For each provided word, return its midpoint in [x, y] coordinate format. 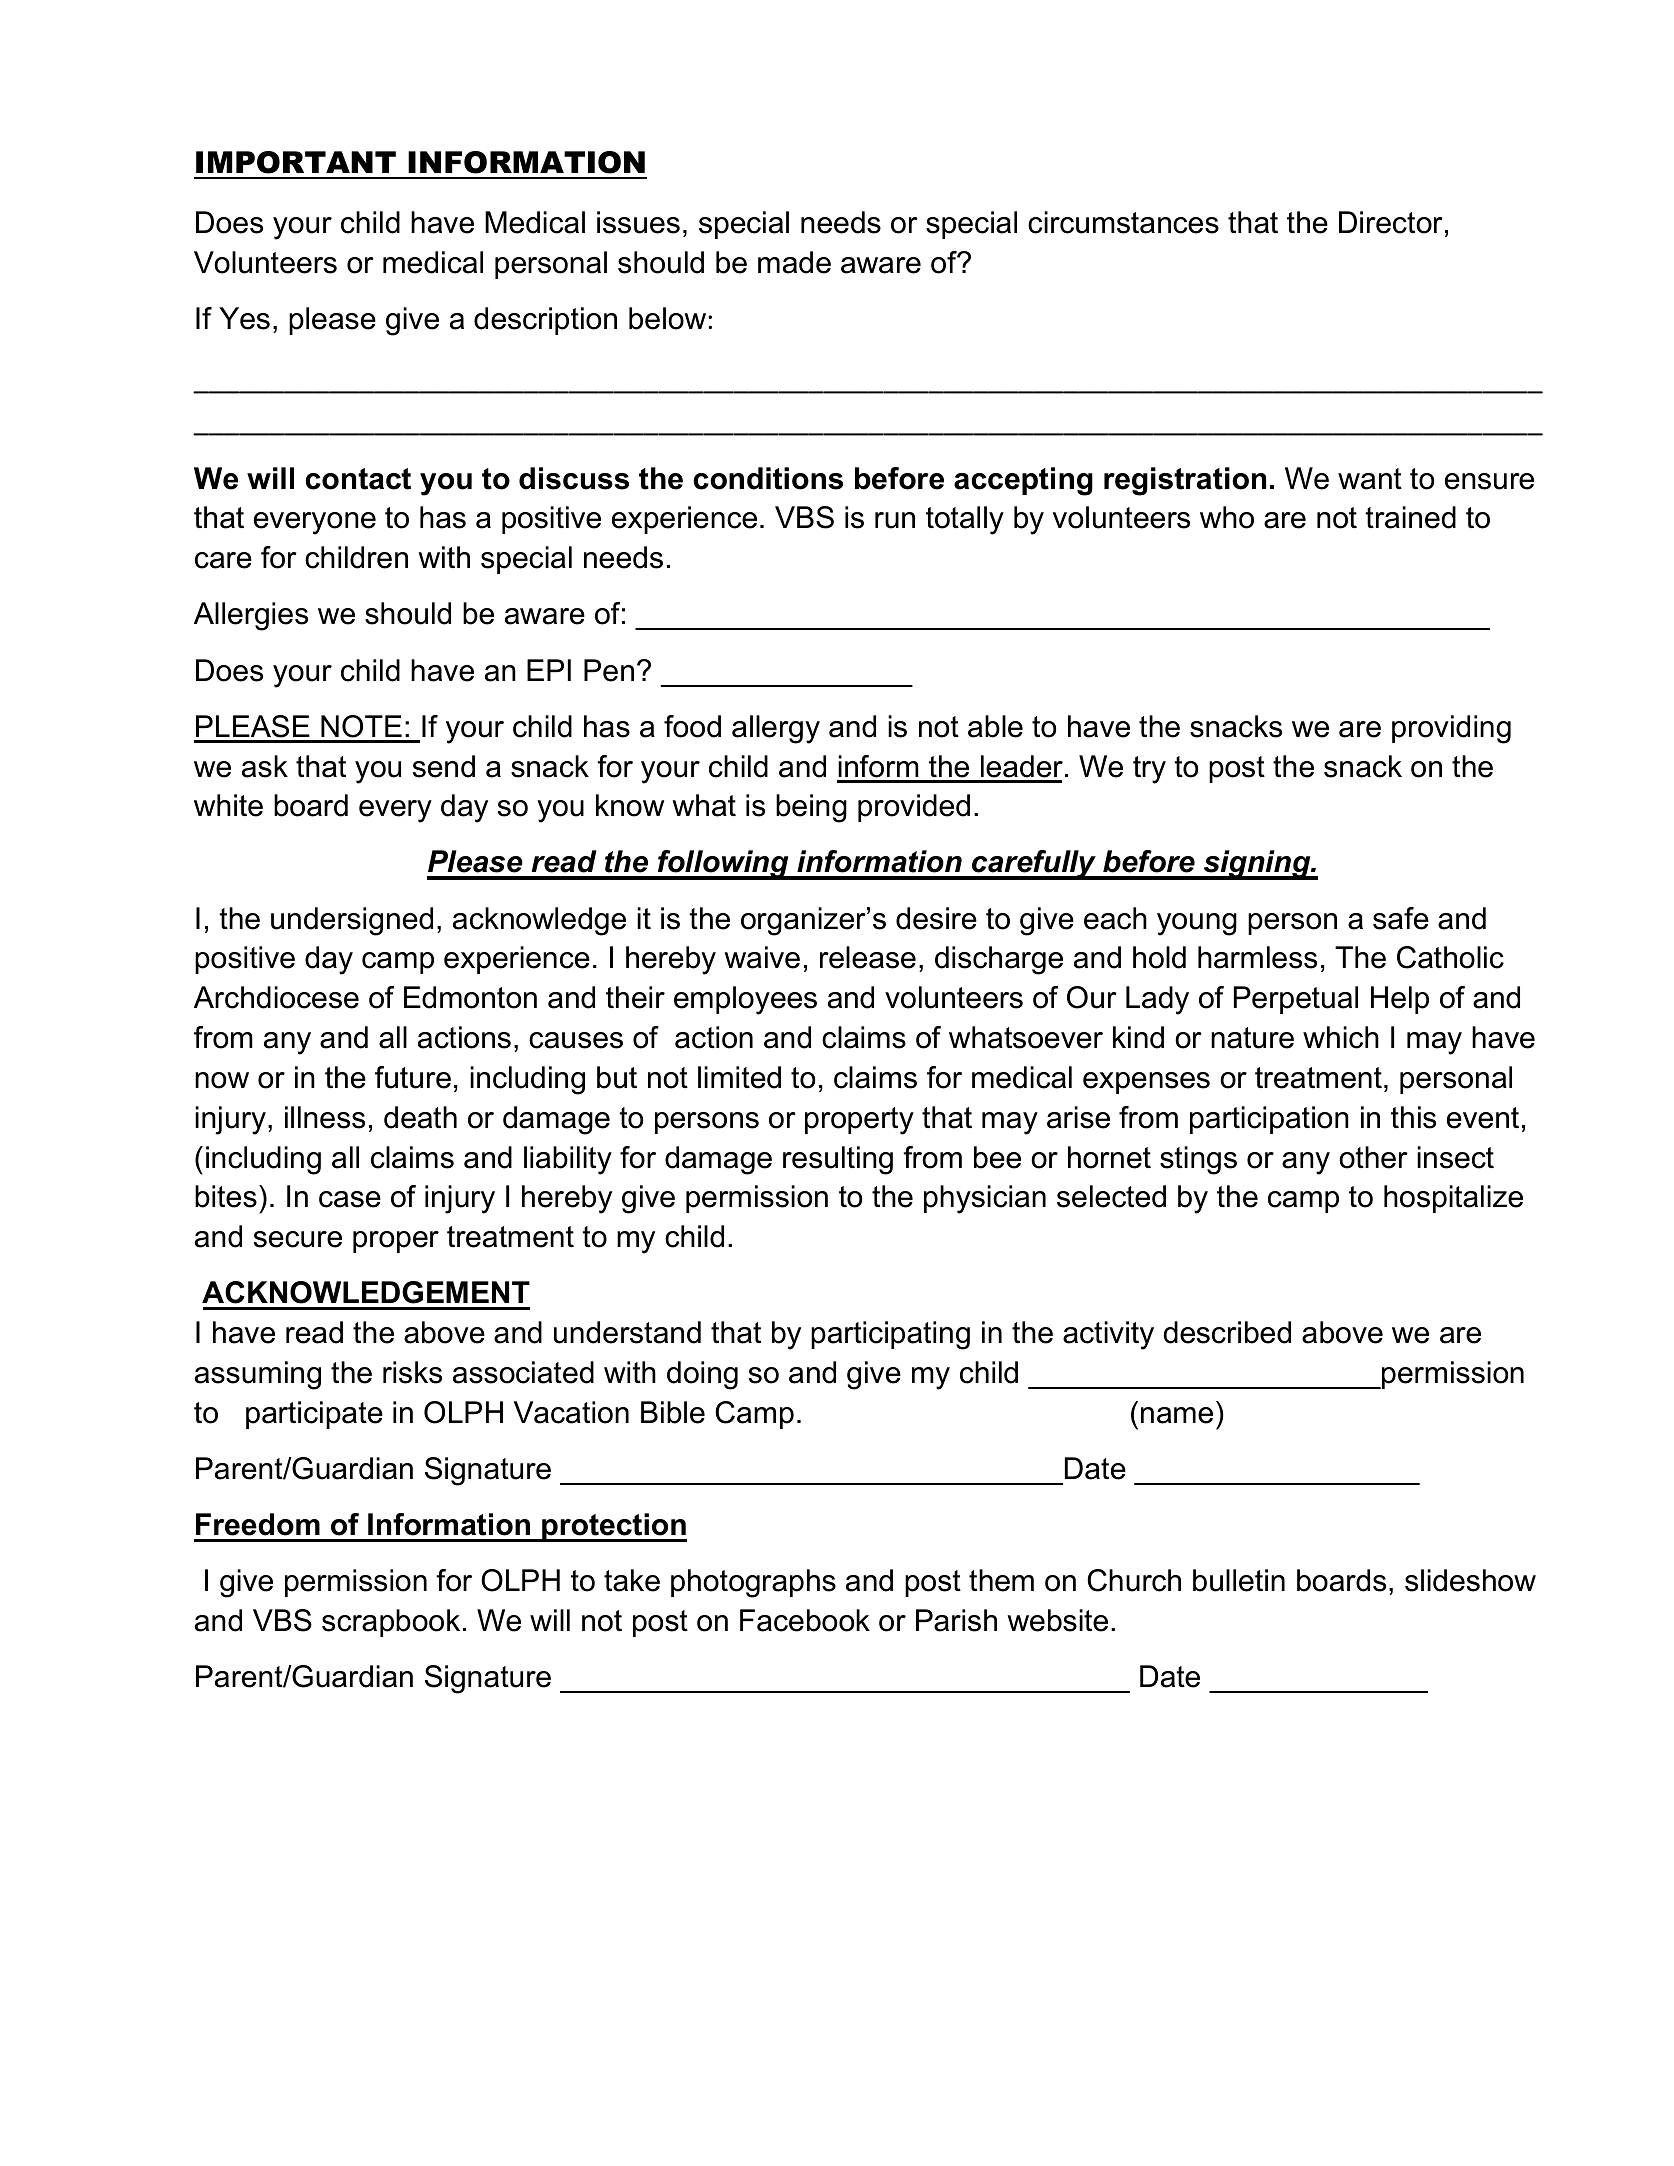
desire [936, 918]
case [350, 1199]
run [895, 520]
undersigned [352, 921]
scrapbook [391, 1623]
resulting [838, 1160]
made [794, 262]
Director [1391, 222]
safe [1401, 918]
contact [358, 479]
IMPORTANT [296, 162]
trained [1410, 517]
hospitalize [1453, 1199]
